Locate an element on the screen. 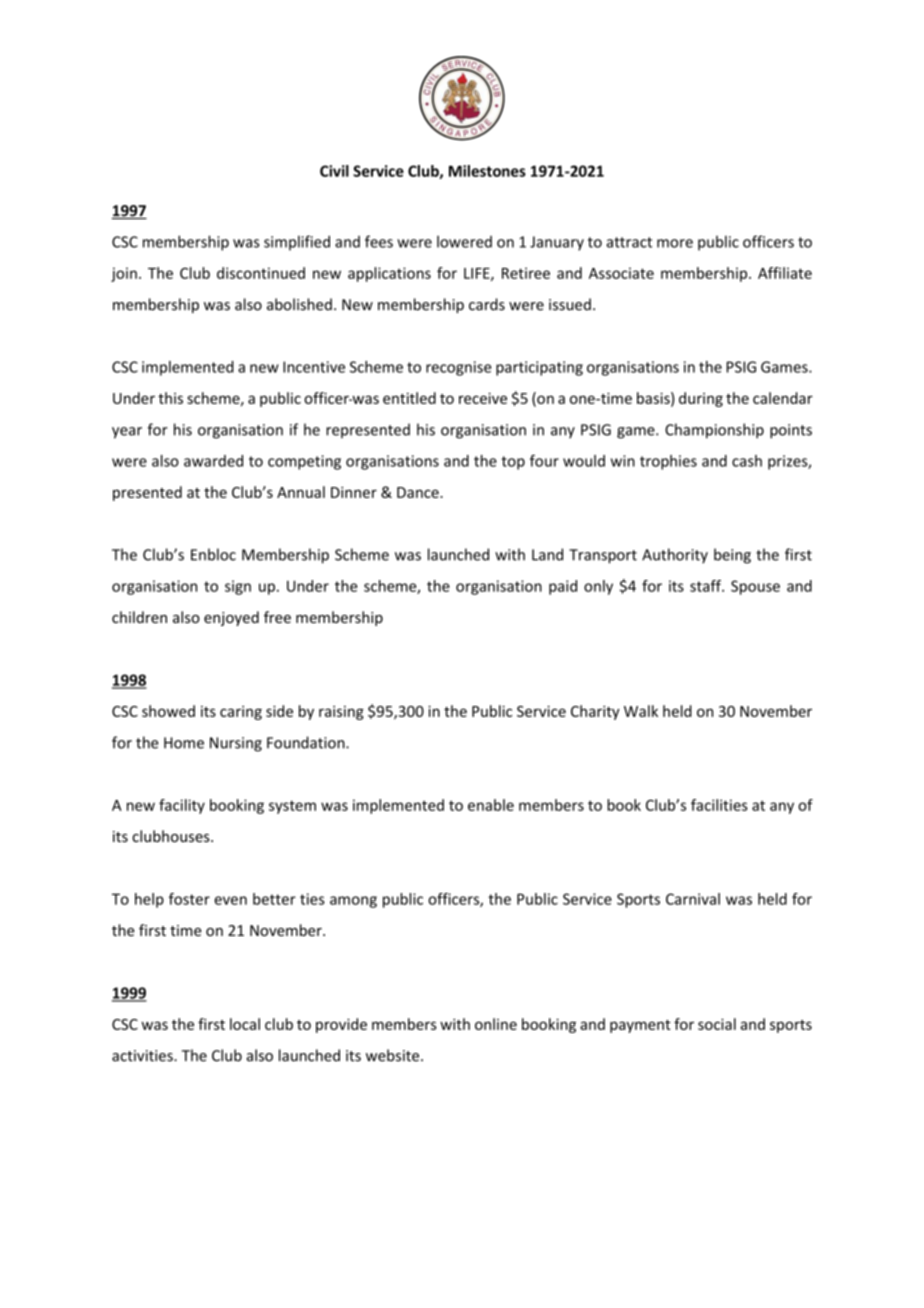 The width and height of the screenshot is (924, 1308). enjoyed is located at coordinates (231, 618).
